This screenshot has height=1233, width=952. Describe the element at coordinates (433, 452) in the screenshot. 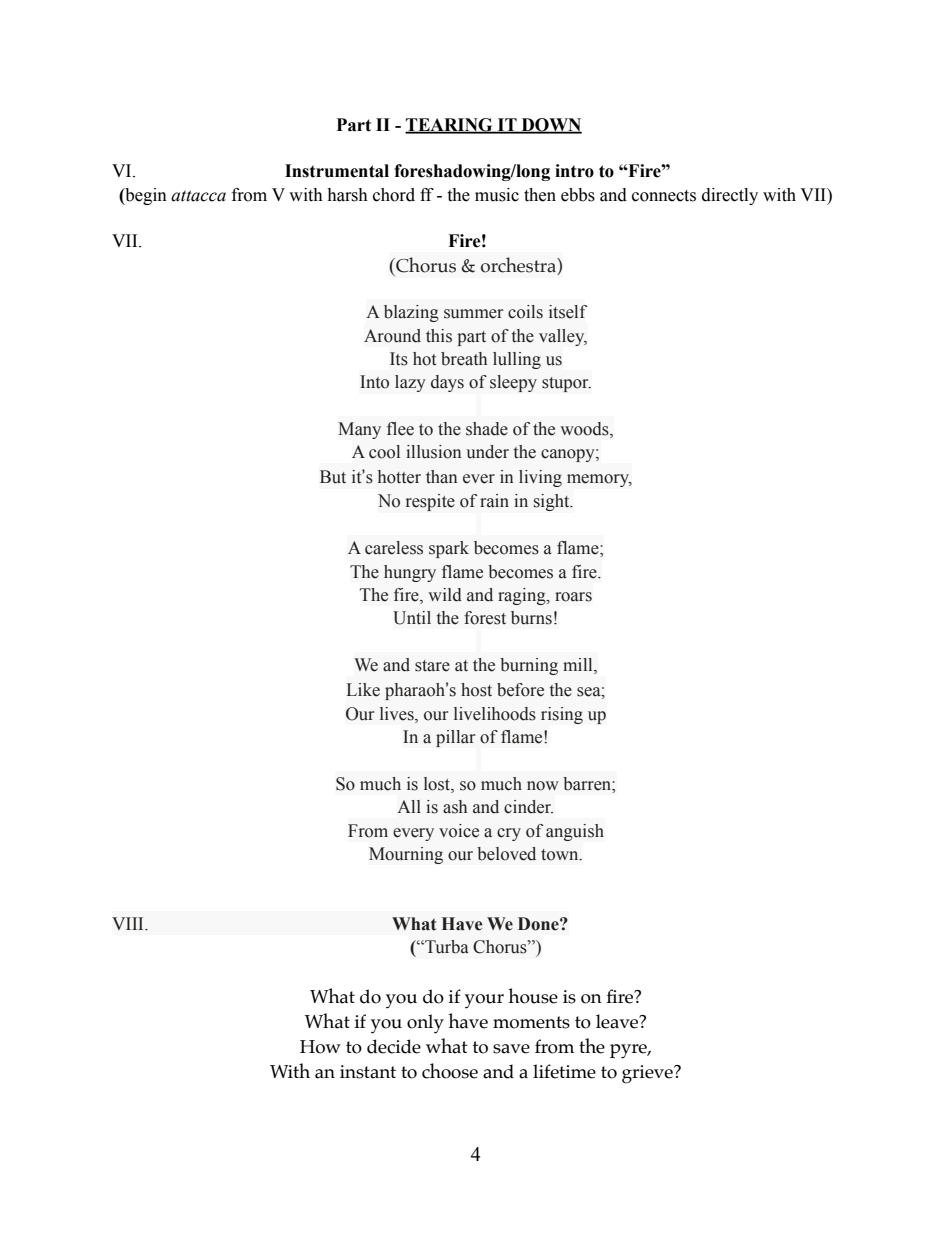

I see `illusion` at that location.
